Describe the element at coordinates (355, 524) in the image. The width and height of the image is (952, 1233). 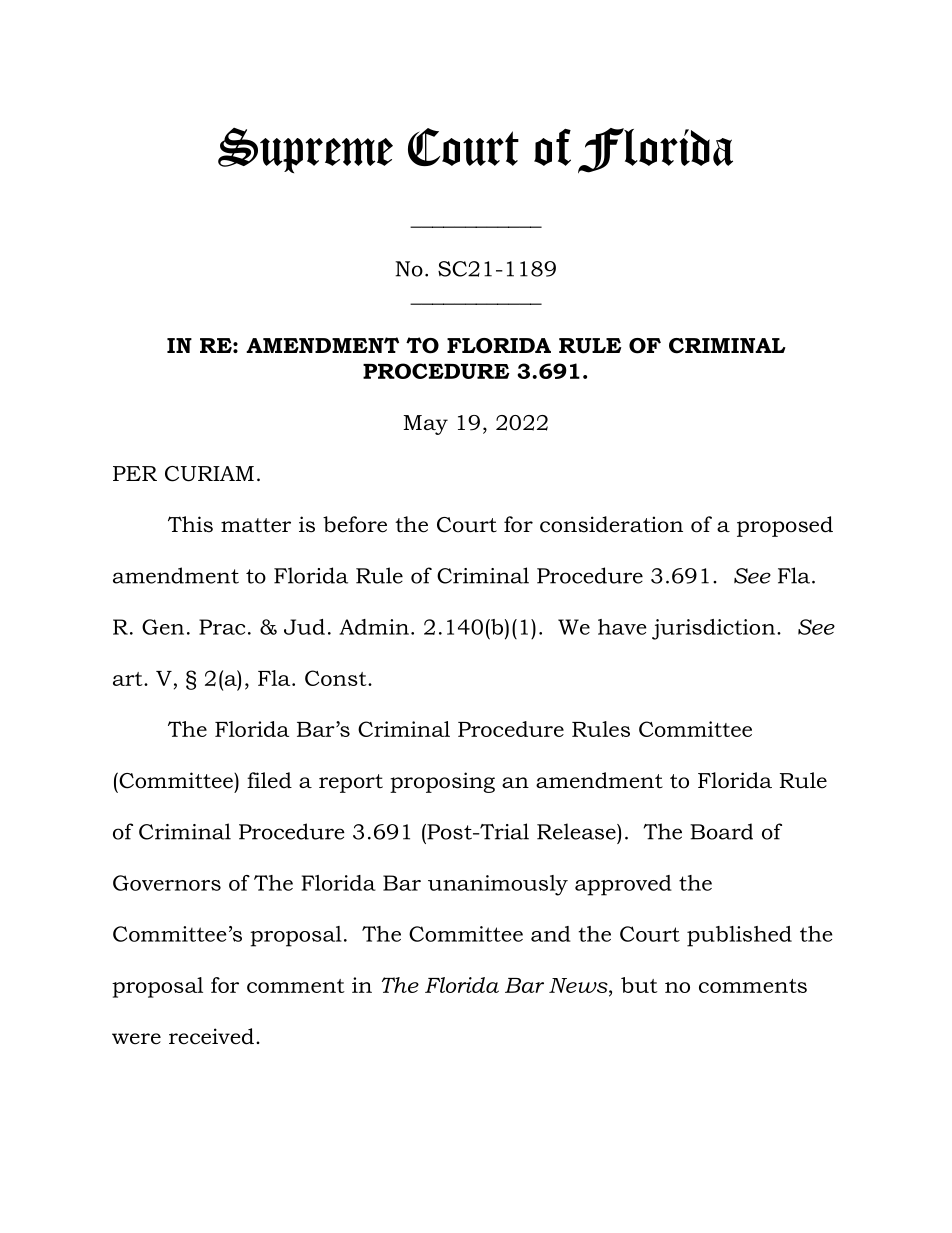
I see `before` at that location.
